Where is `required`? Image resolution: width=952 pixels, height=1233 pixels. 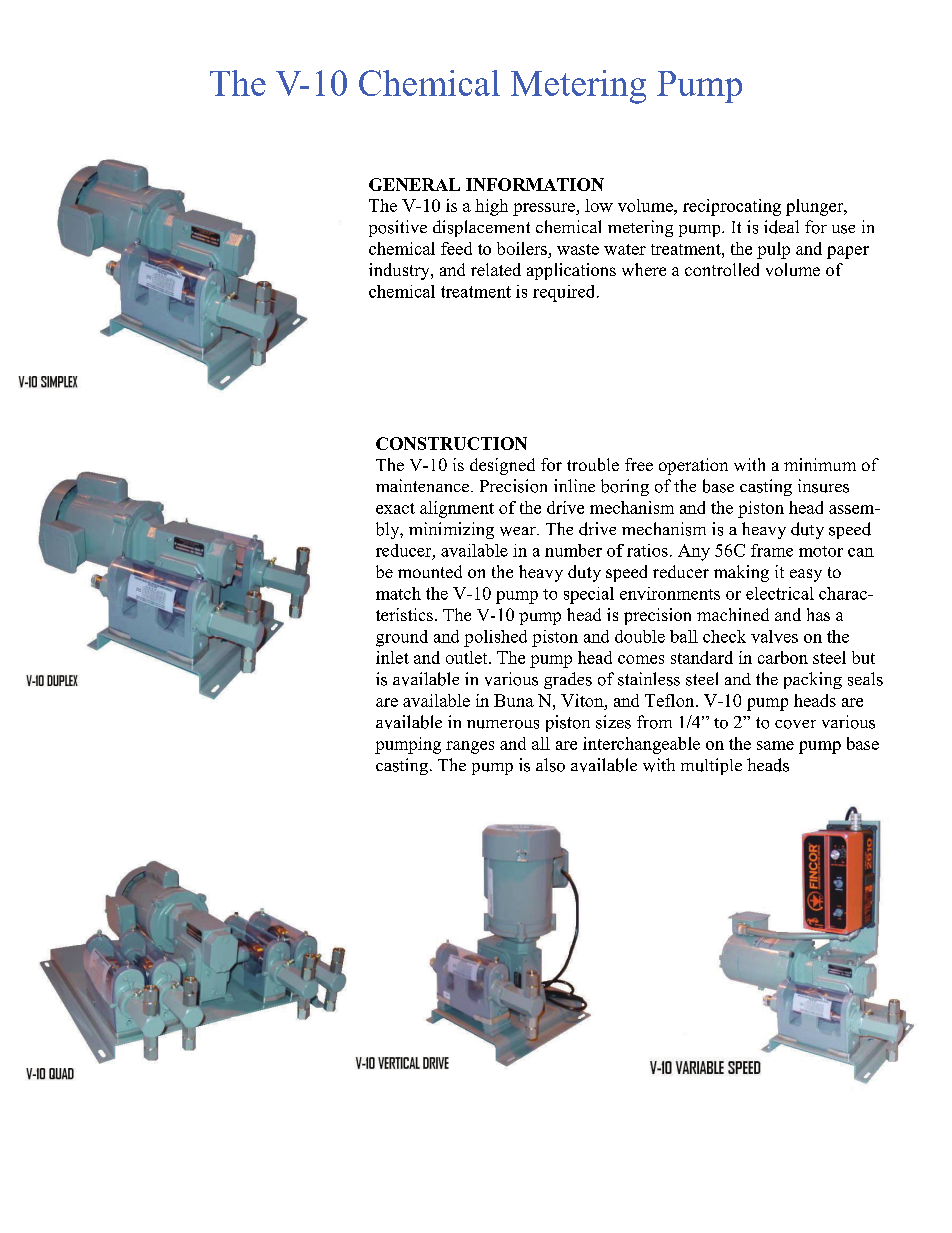
required is located at coordinates (565, 293).
